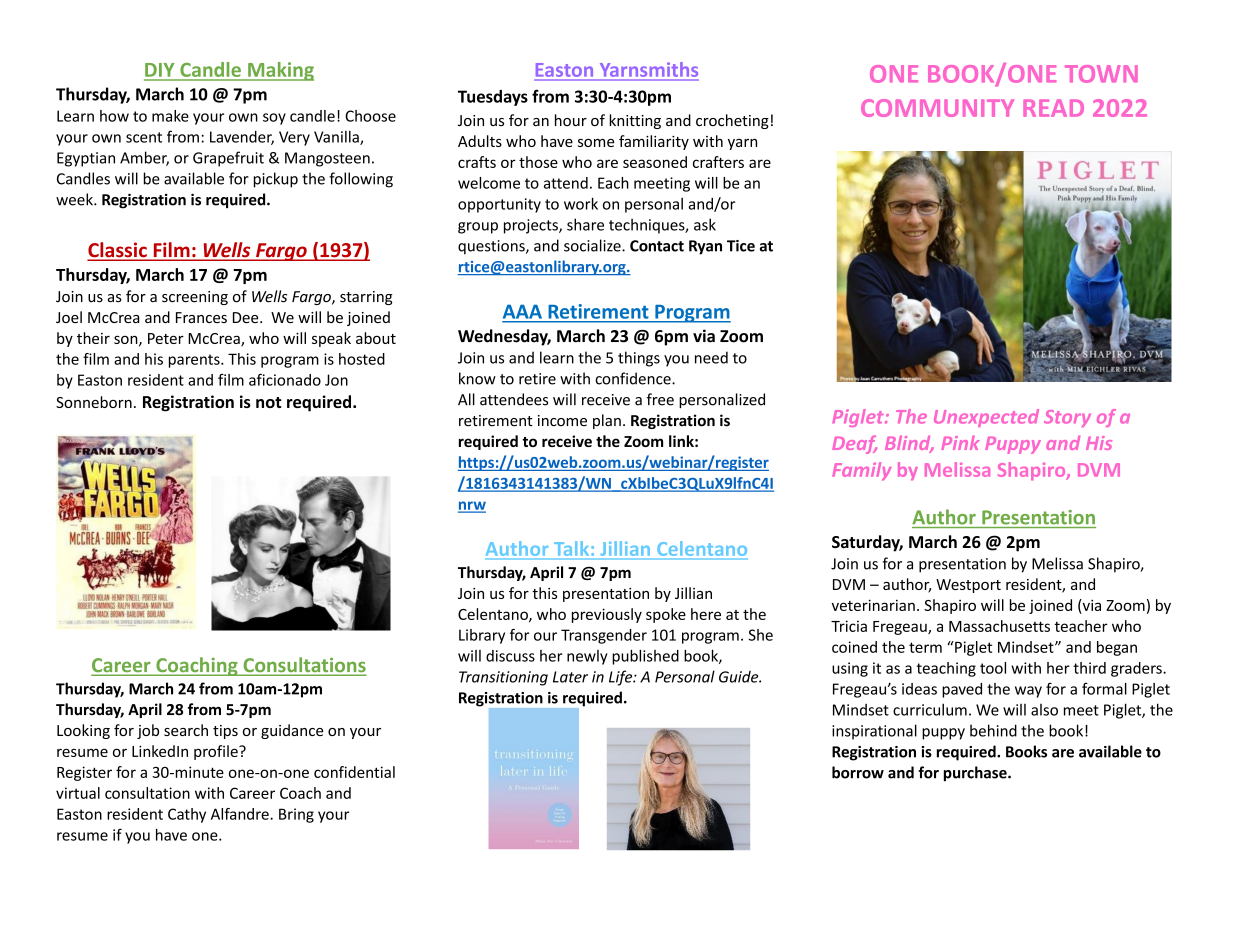 The image size is (1233, 952). Describe the element at coordinates (993, 668) in the image. I see `tool` at that location.
